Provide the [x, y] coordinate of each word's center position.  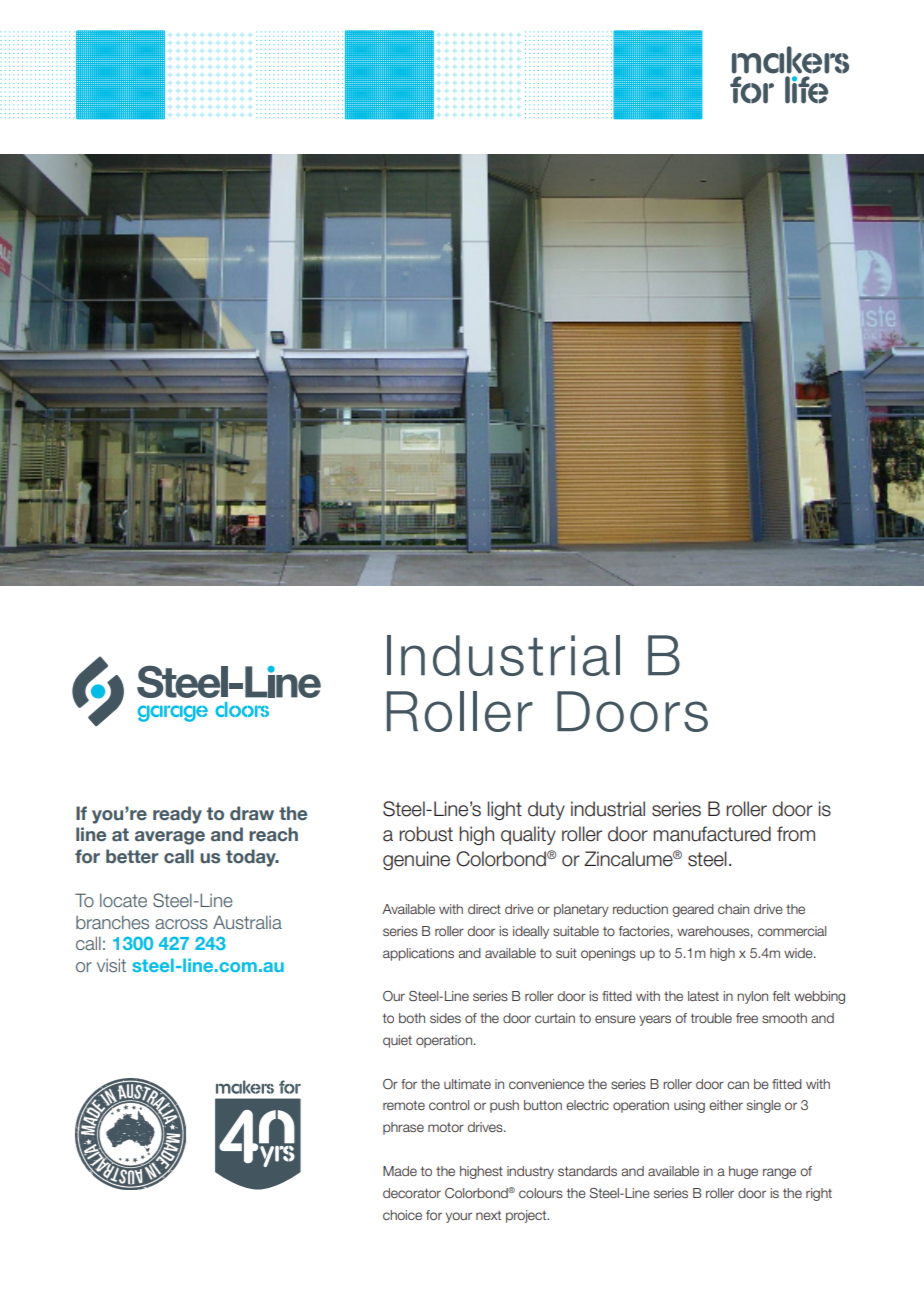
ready [177, 815]
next [488, 1215]
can [738, 1085]
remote [404, 1105]
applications [418, 954]
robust [426, 834]
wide [799, 953]
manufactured [712, 834]
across [181, 924]
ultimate [467, 1084]
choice [402, 1215]
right [819, 1194]
